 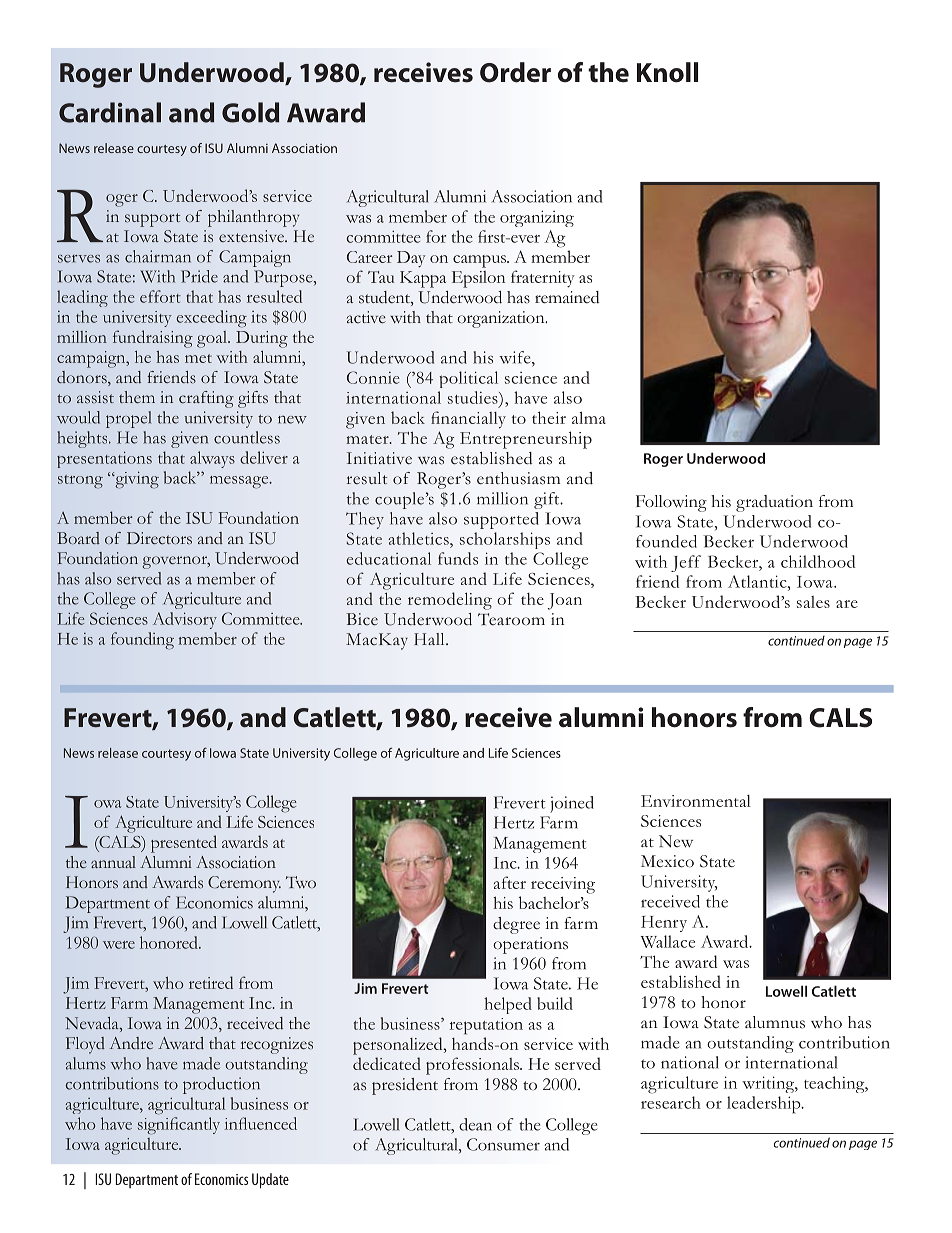 What do you see at coordinates (185, 620) in the screenshot?
I see `Advisory` at bounding box center [185, 620].
